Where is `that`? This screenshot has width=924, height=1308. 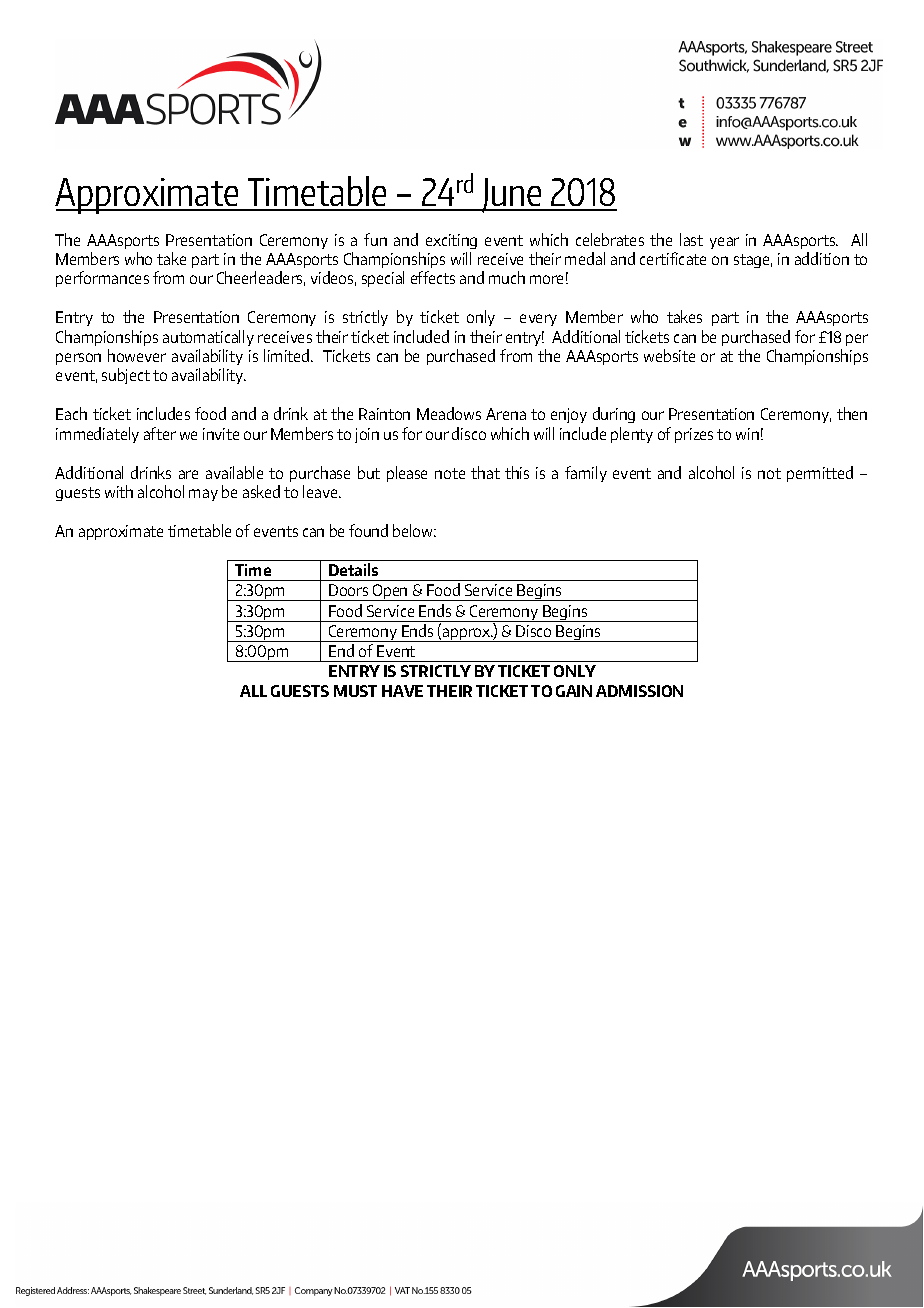 that is located at coordinates (485, 472).
